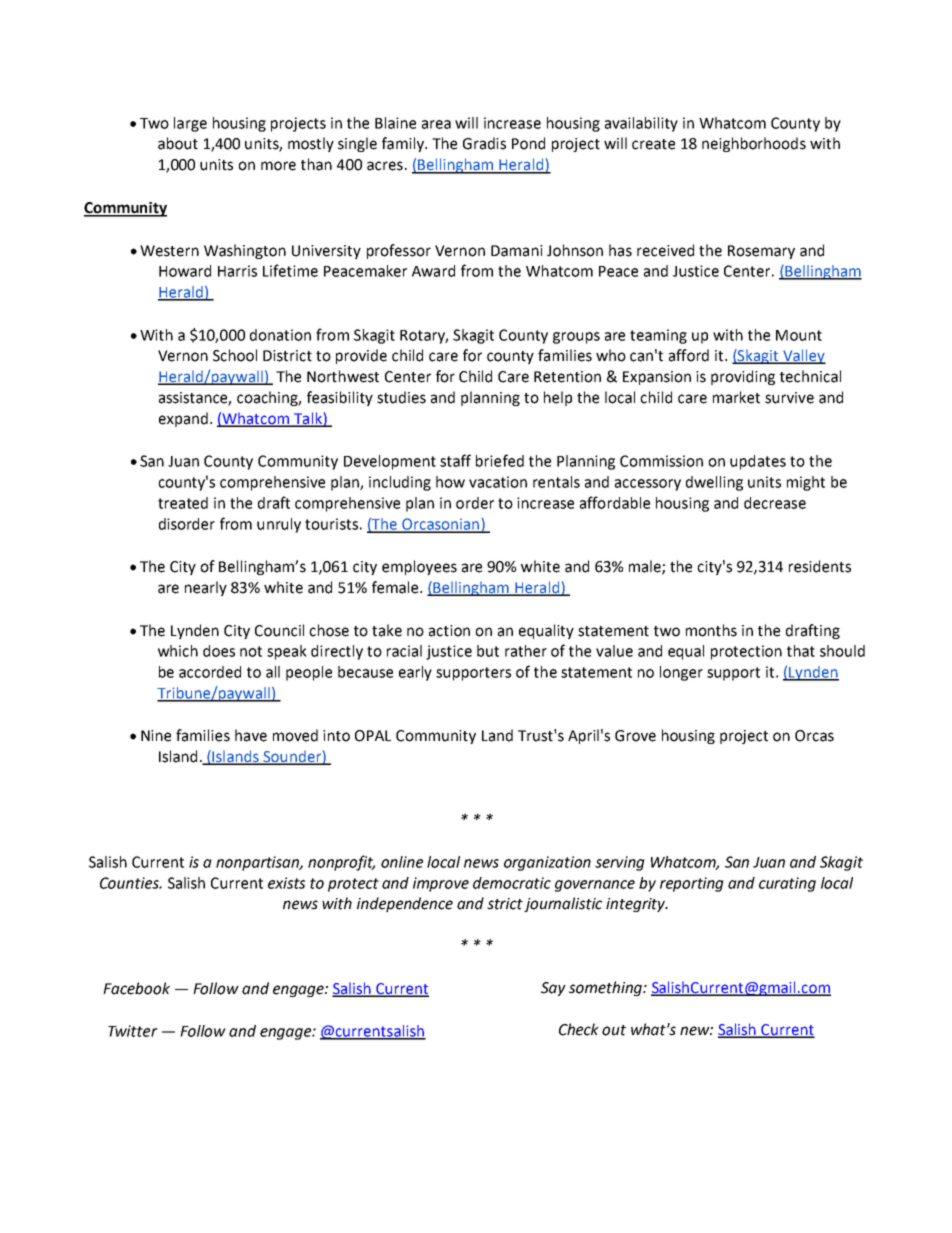 This document has width=952, height=1233. Describe the element at coordinates (178, 143) in the document. I see `about` at that location.
